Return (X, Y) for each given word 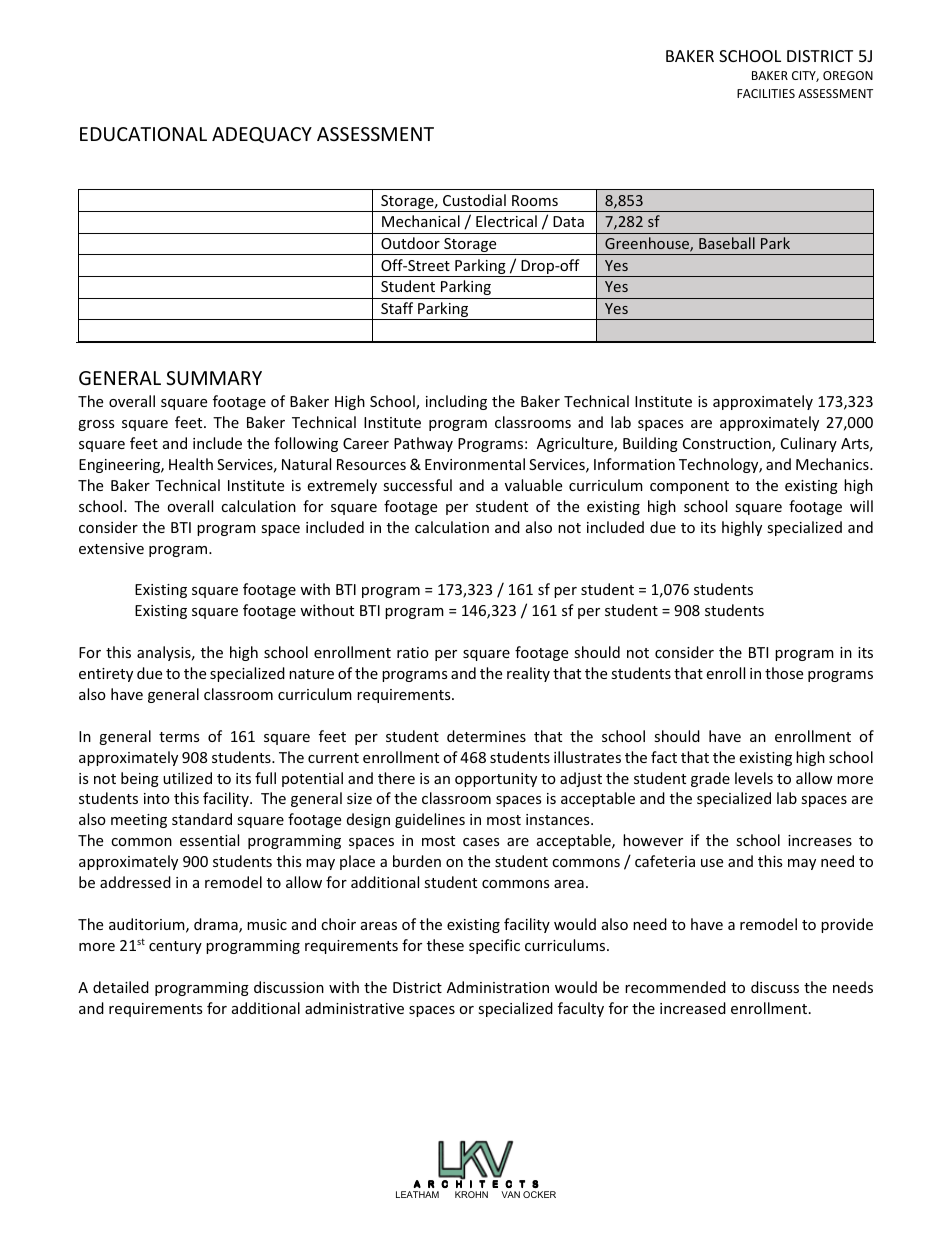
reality (528, 674)
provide (847, 925)
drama (217, 925)
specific (494, 946)
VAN (510, 1194)
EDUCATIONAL (143, 134)
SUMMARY (214, 378)
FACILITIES (766, 93)
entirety (106, 675)
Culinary (809, 444)
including (456, 402)
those (784, 673)
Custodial (474, 200)
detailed (121, 987)
